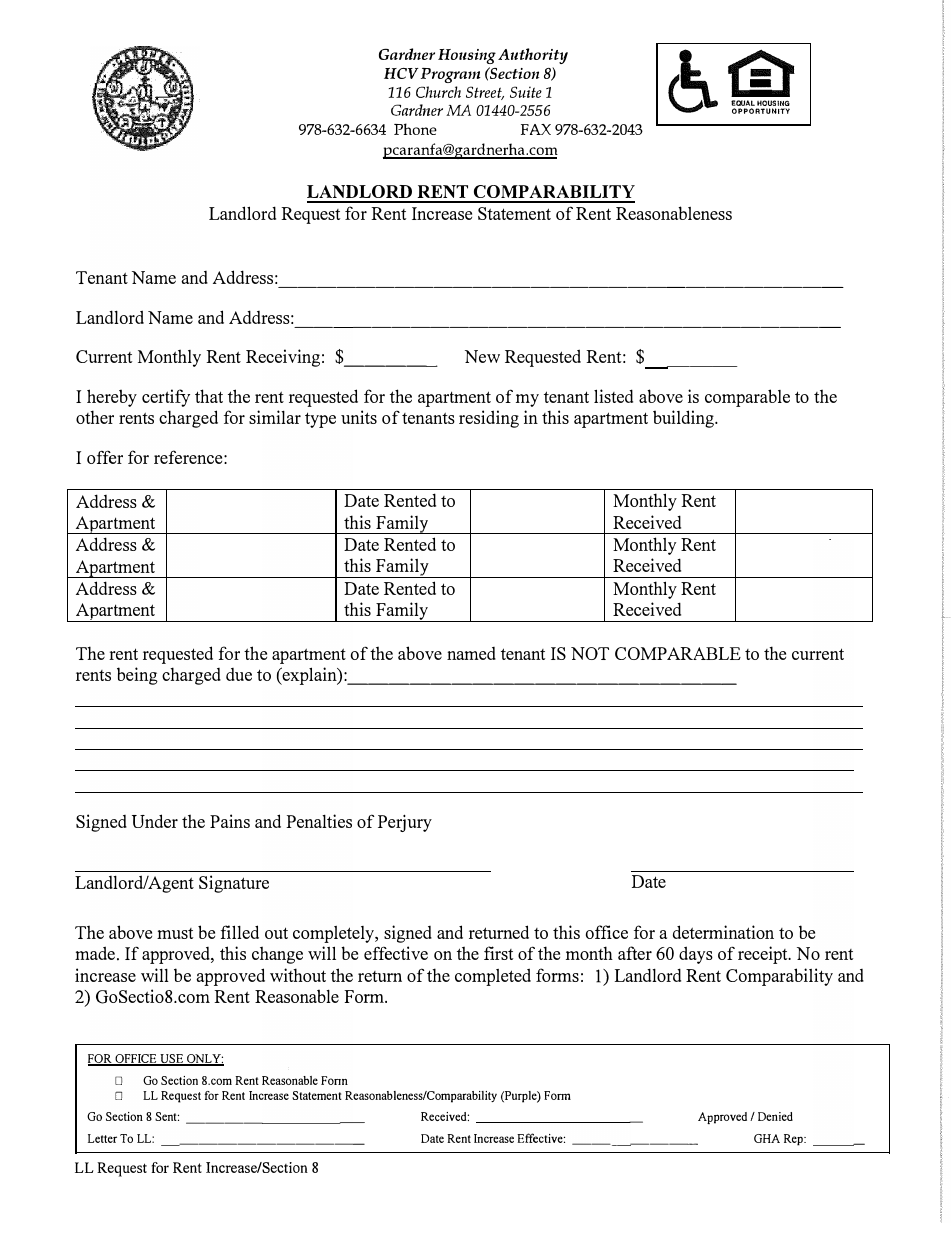  I want to click on Under, so click(155, 821).
